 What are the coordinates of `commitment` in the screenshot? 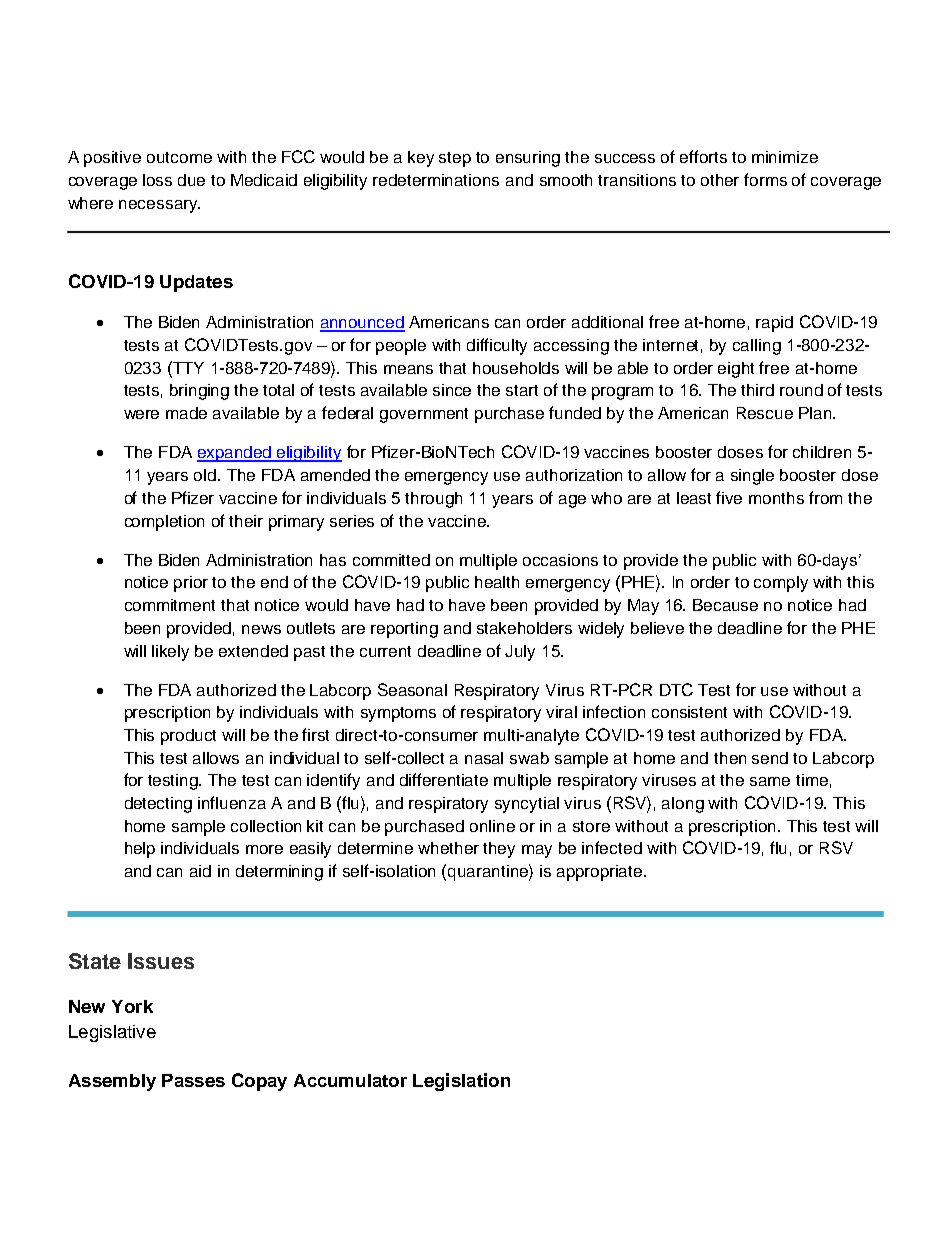 It's located at (170, 605).
